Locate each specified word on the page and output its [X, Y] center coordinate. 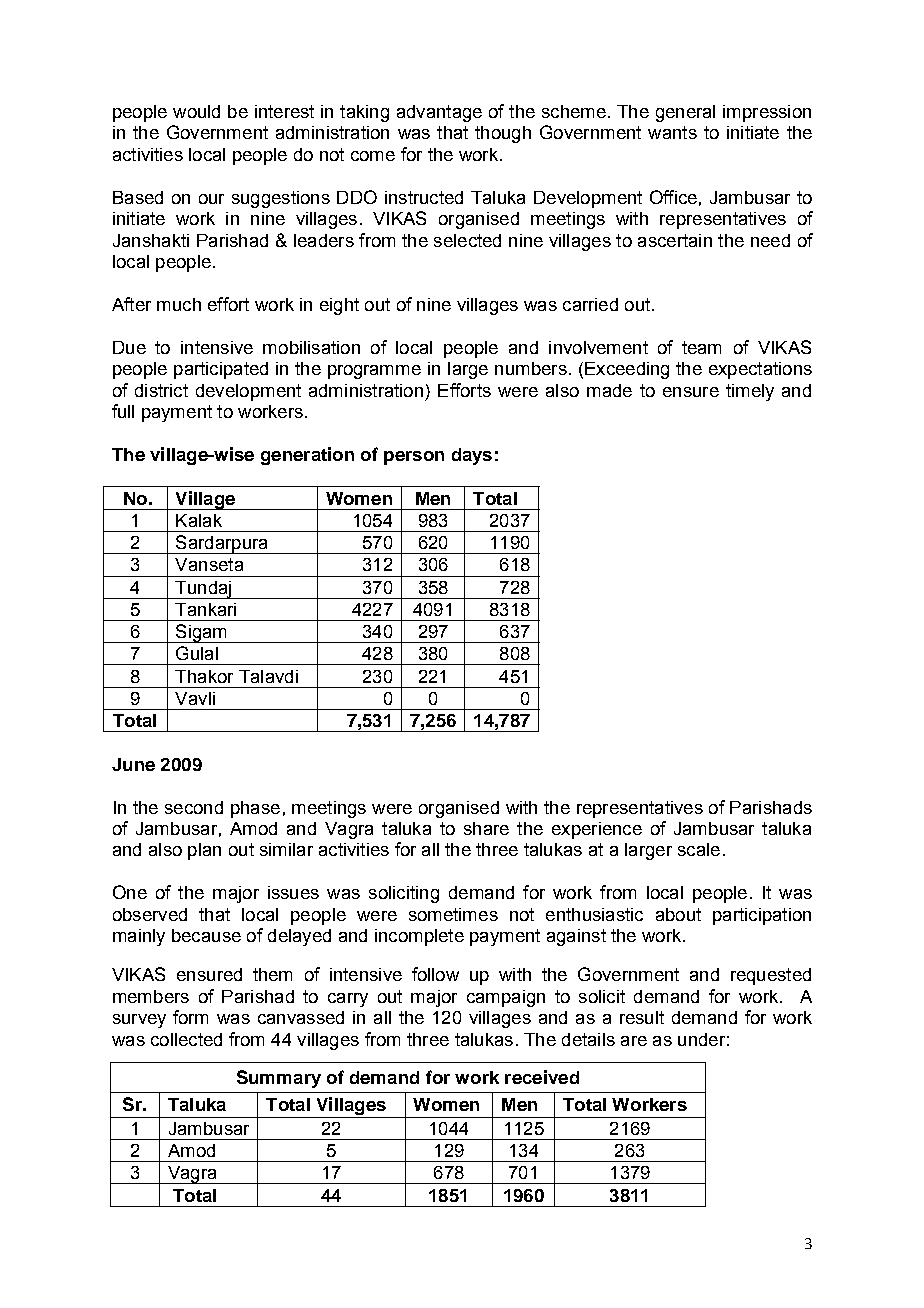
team [701, 347]
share [486, 828]
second [194, 807]
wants [672, 132]
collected [186, 1039]
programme [374, 372]
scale [699, 849]
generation [307, 456]
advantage [439, 113]
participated [221, 370]
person [414, 458]
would [196, 111]
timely [750, 392]
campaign [506, 998]
